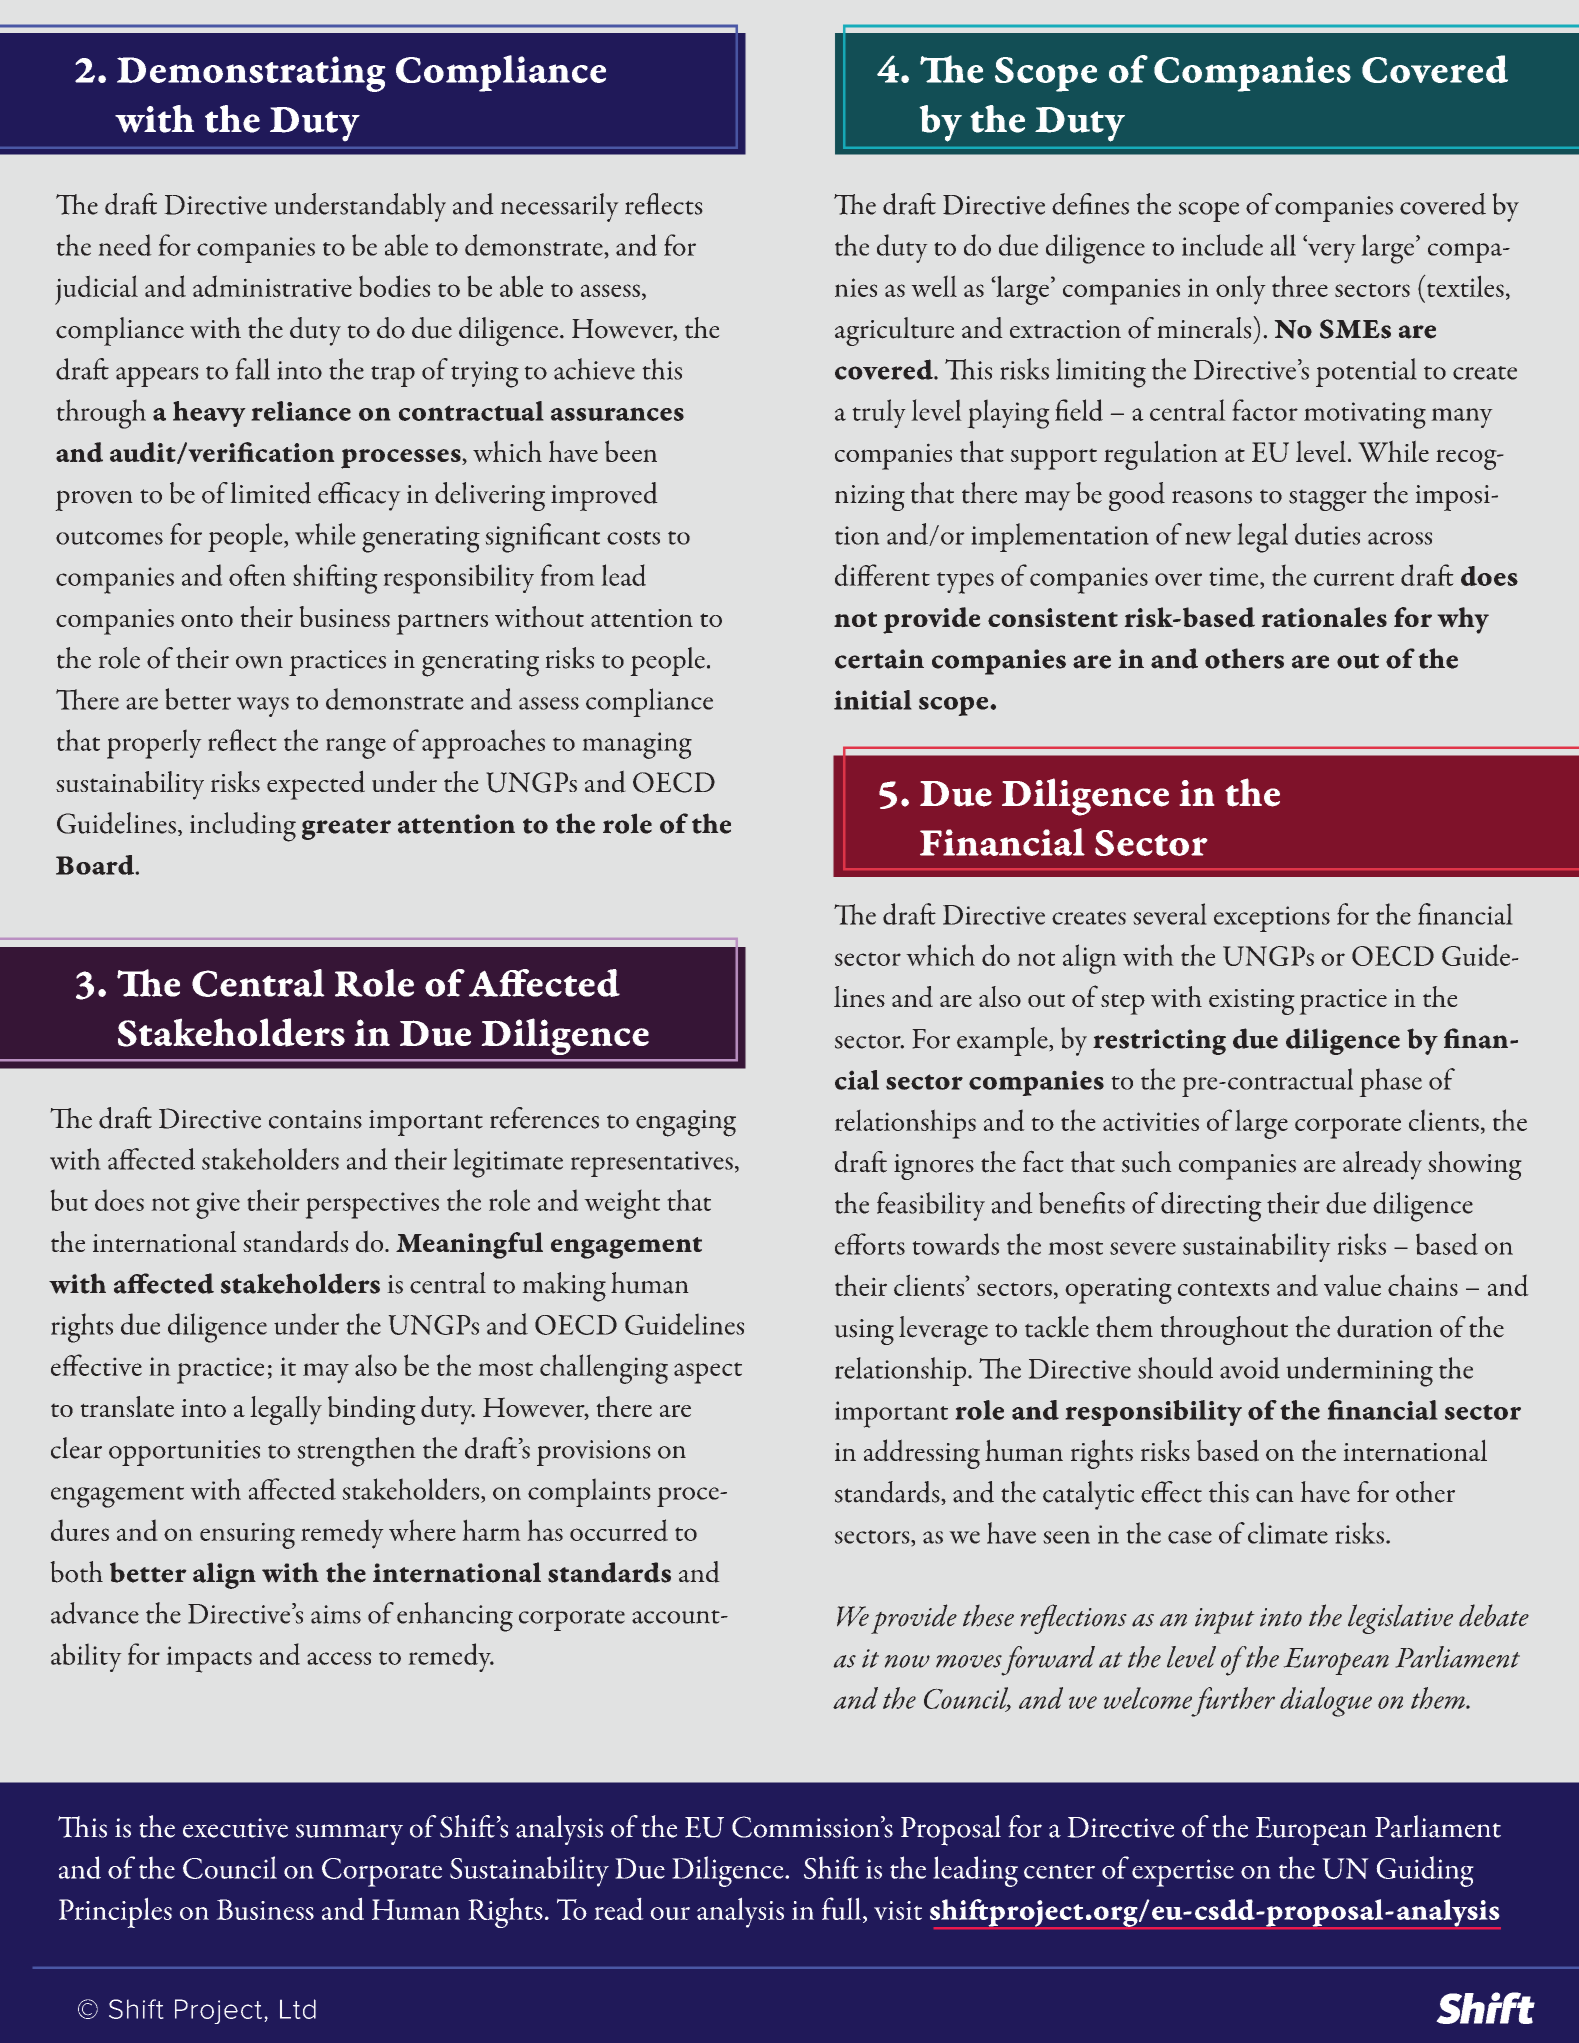 Image resolution: width=1579 pixels, height=2043 pixels. What do you see at coordinates (251, 74) in the document?
I see `Demonstrating` at bounding box center [251, 74].
